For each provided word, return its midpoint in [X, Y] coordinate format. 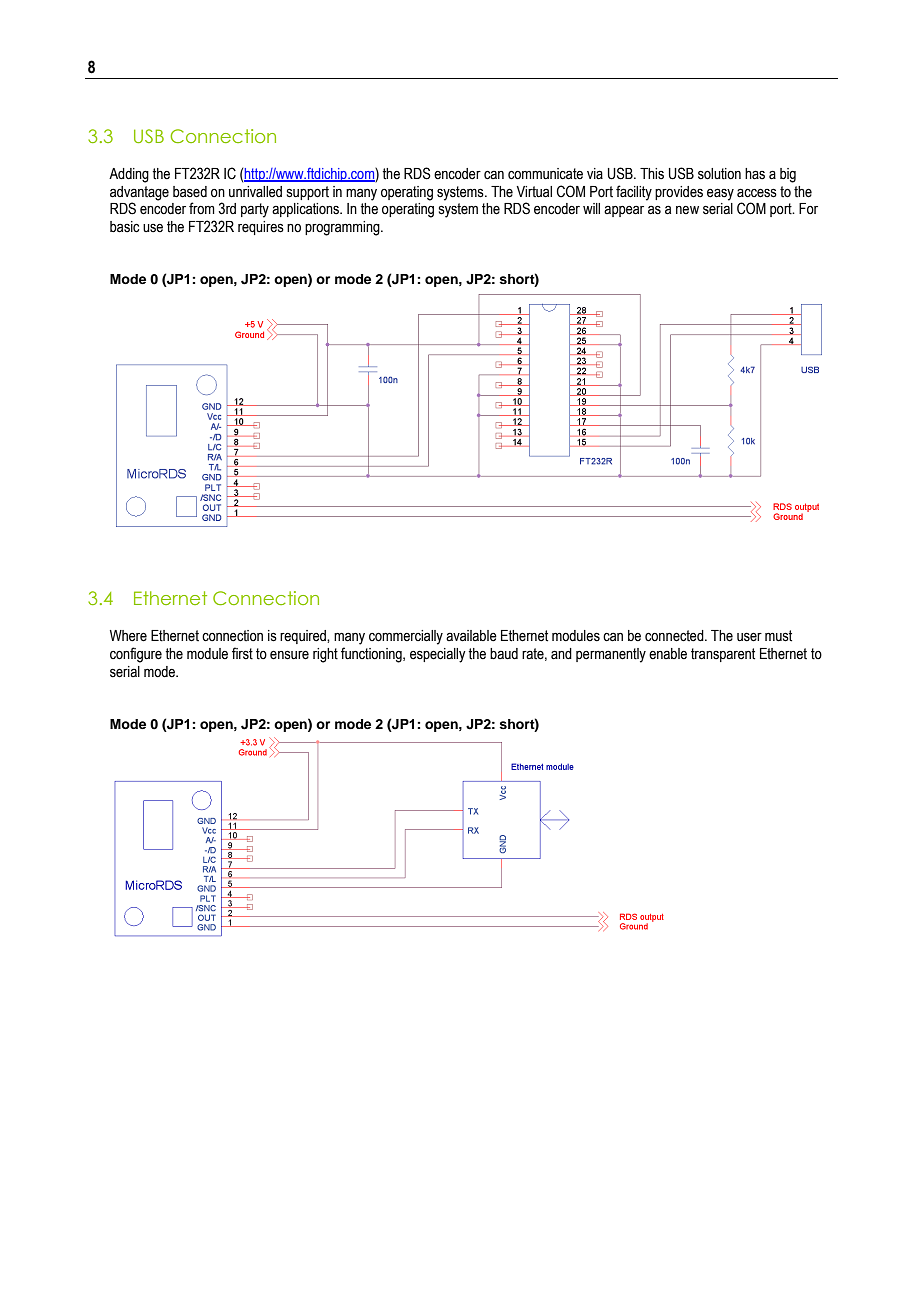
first [242, 653]
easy [720, 194]
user [749, 637]
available [471, 636]
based [190, 192]
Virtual [534, 192]
